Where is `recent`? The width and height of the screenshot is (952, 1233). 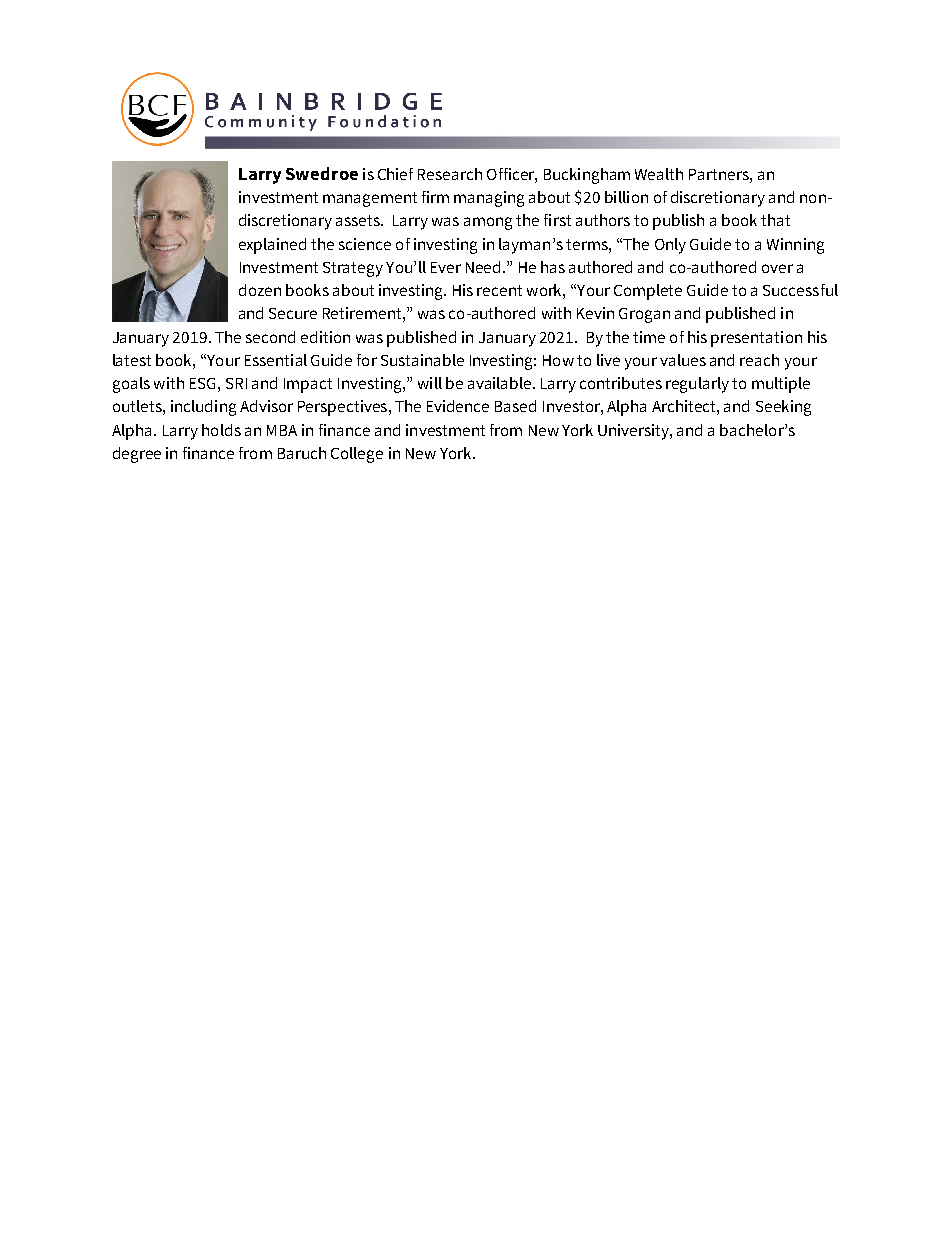
recent is located at coordinates (499, 290).
